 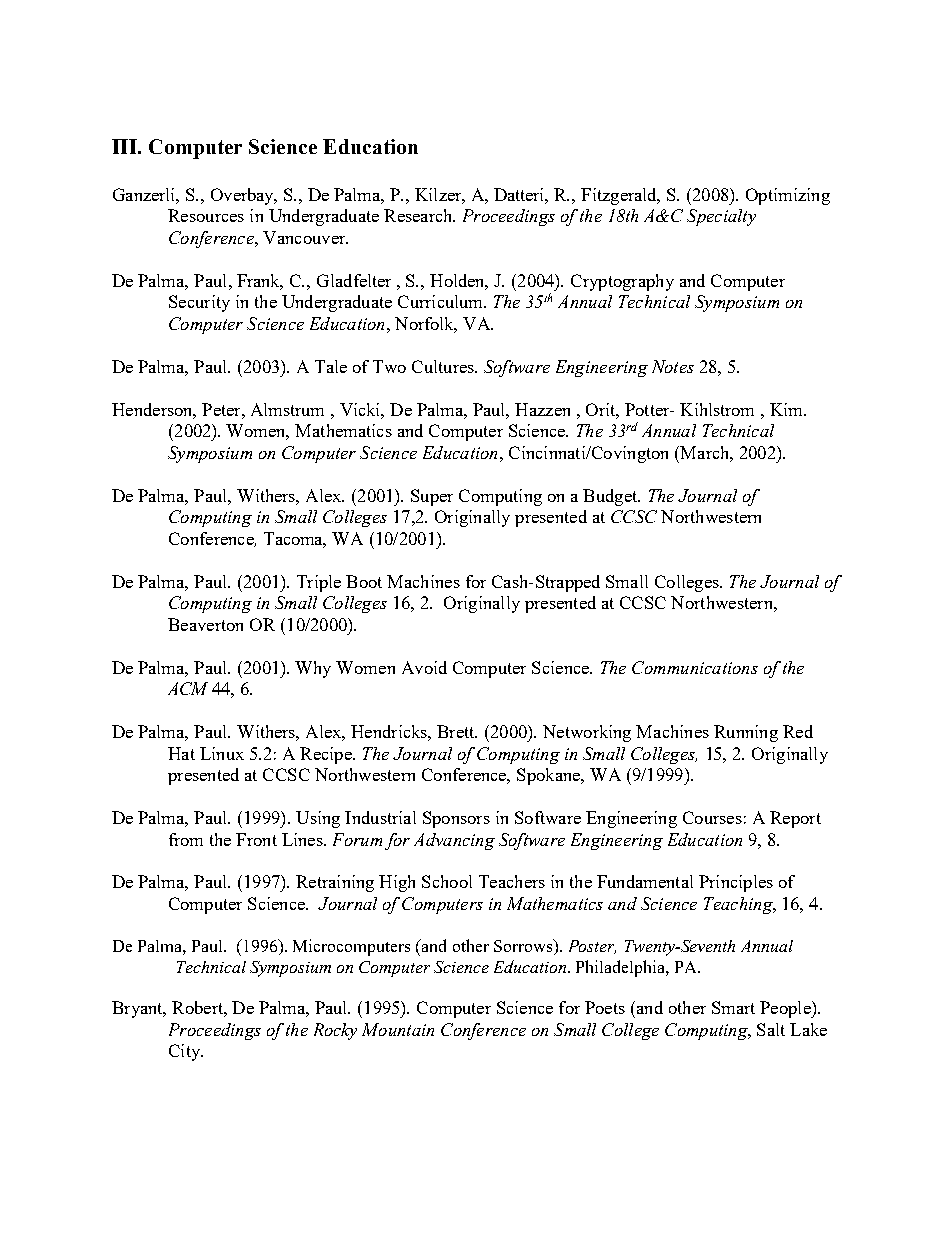 What do you see at coordinates (419, 215) in the screenshot?
I see `Research` at bounding box center [419, 215].
